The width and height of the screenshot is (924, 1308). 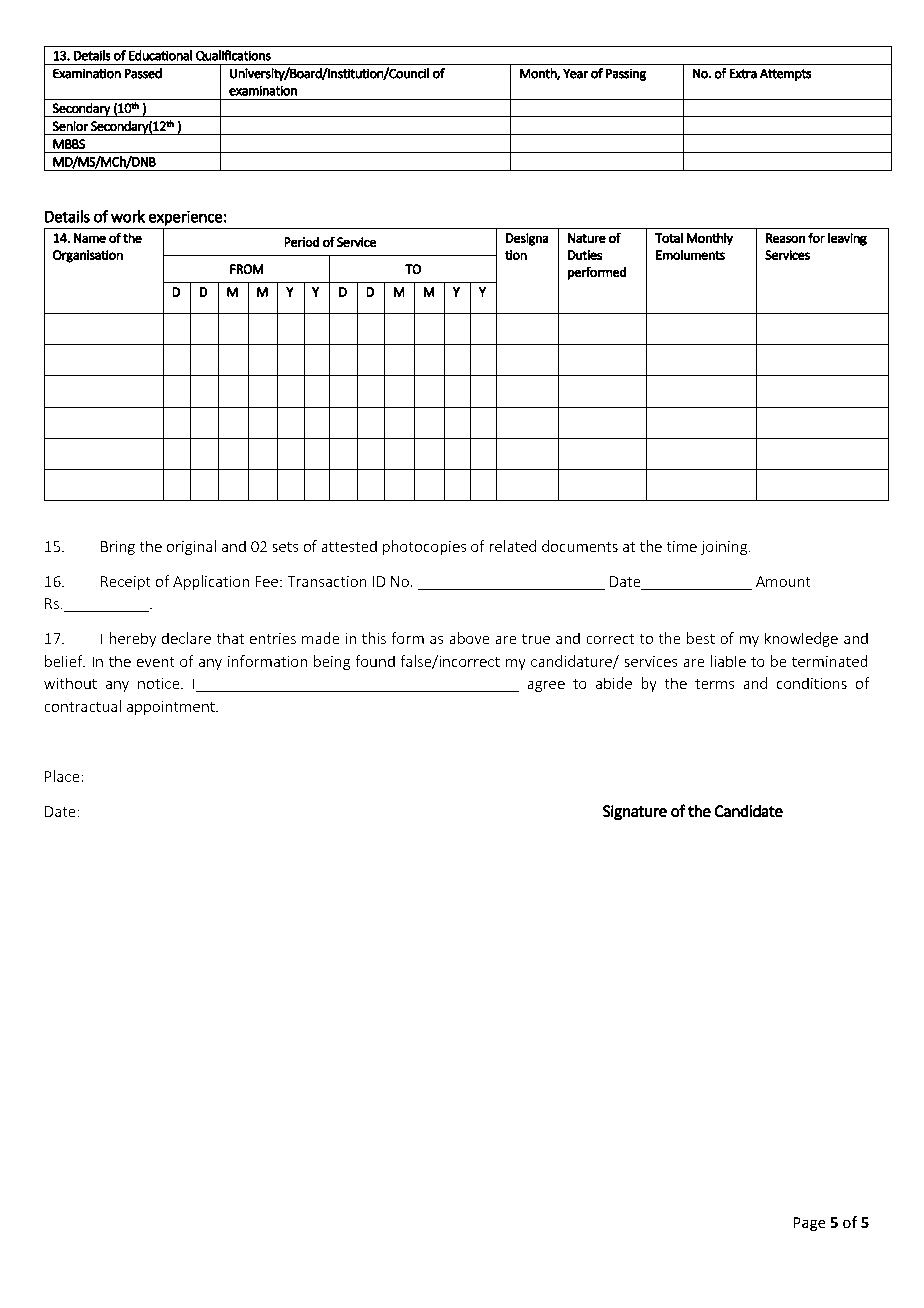 What do you see at coordinates (155, 662) in the screenshot?
I see `event` at bounding box center [155, 662].
